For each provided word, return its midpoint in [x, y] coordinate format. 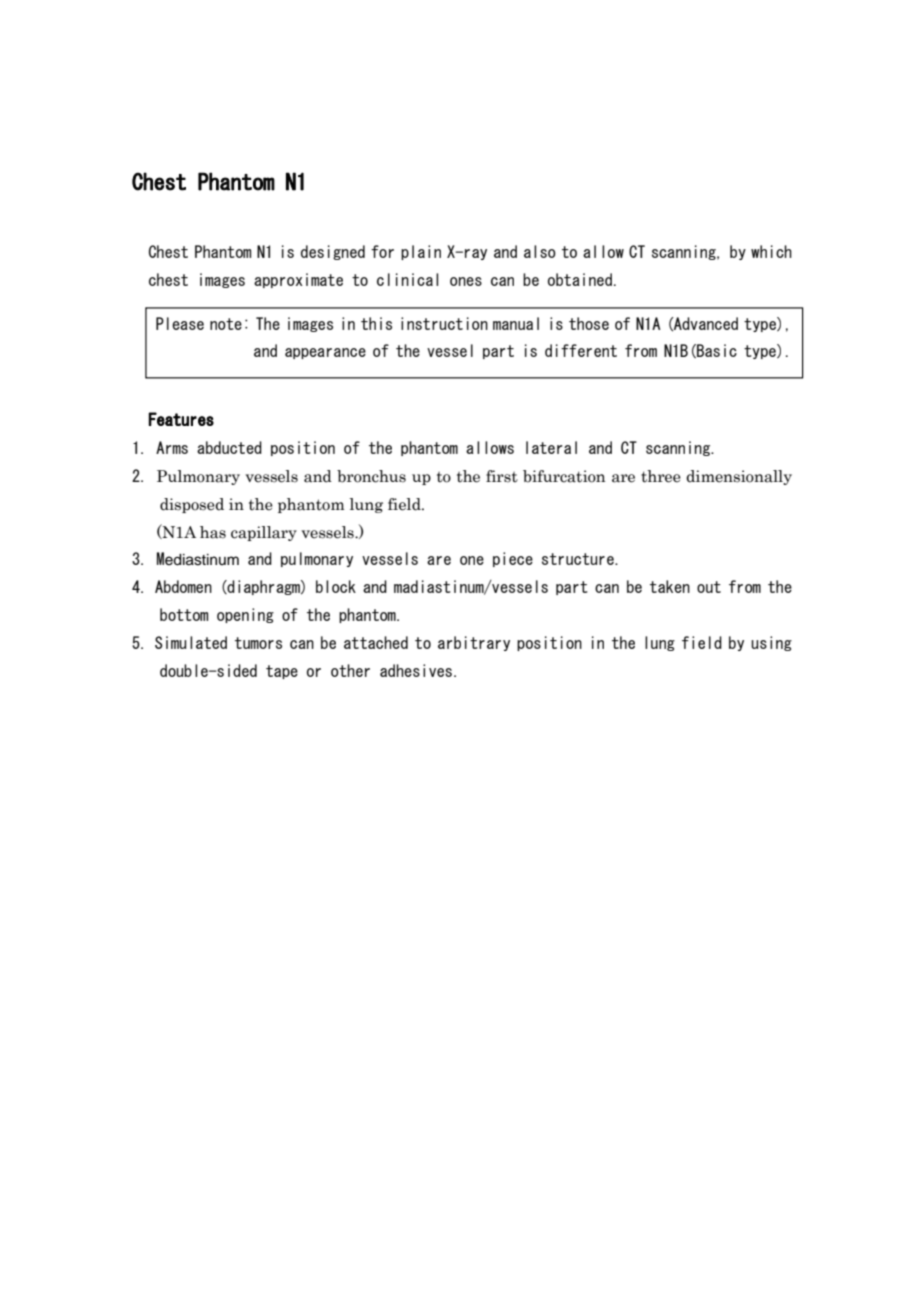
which [771, 251]
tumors [258, 643]
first [502, 476]
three [661, 476]
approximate [298, 280]
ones [466, 281]
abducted [229, 447]
